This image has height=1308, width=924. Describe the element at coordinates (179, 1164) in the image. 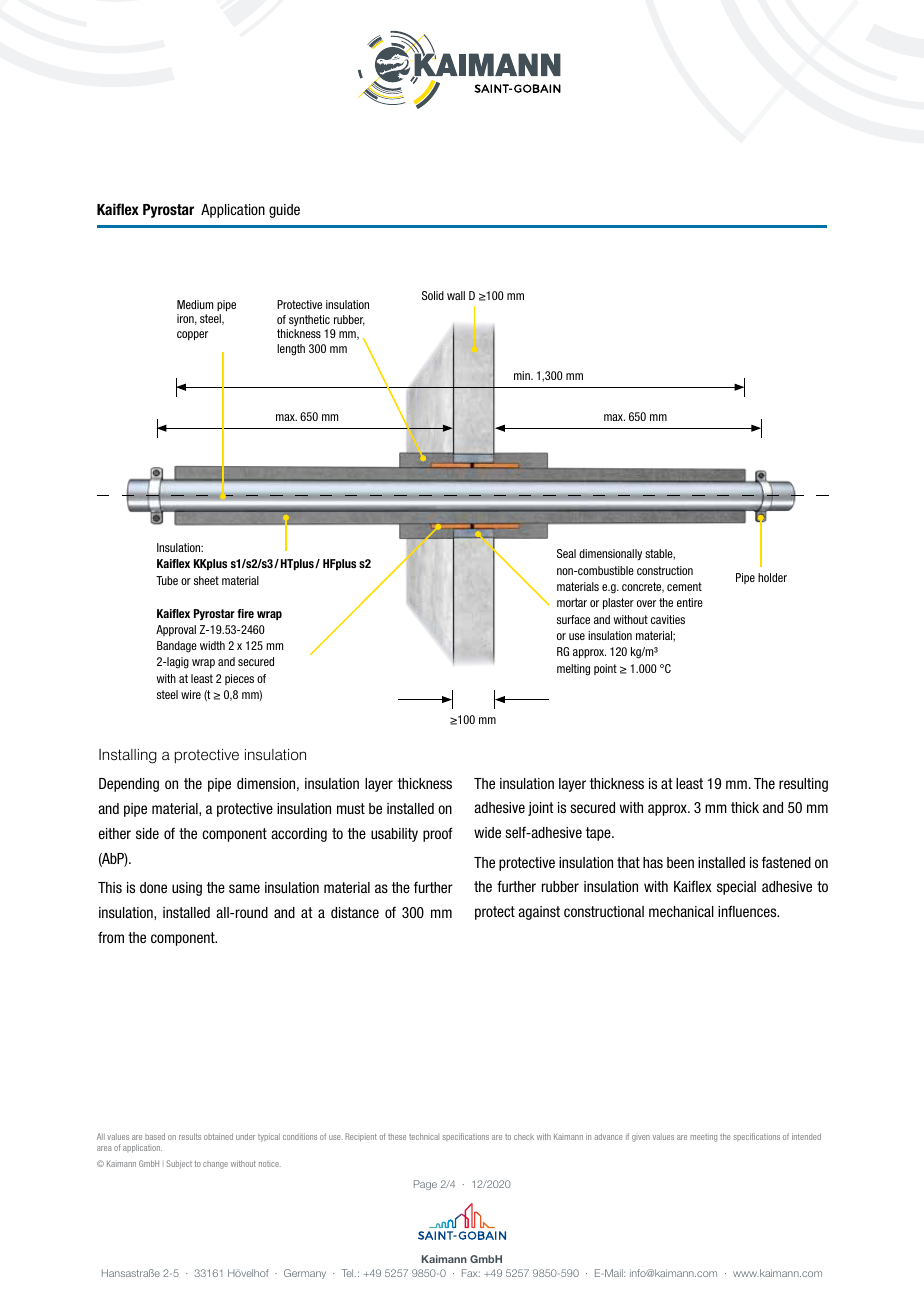

I see `Subject` at that location.
